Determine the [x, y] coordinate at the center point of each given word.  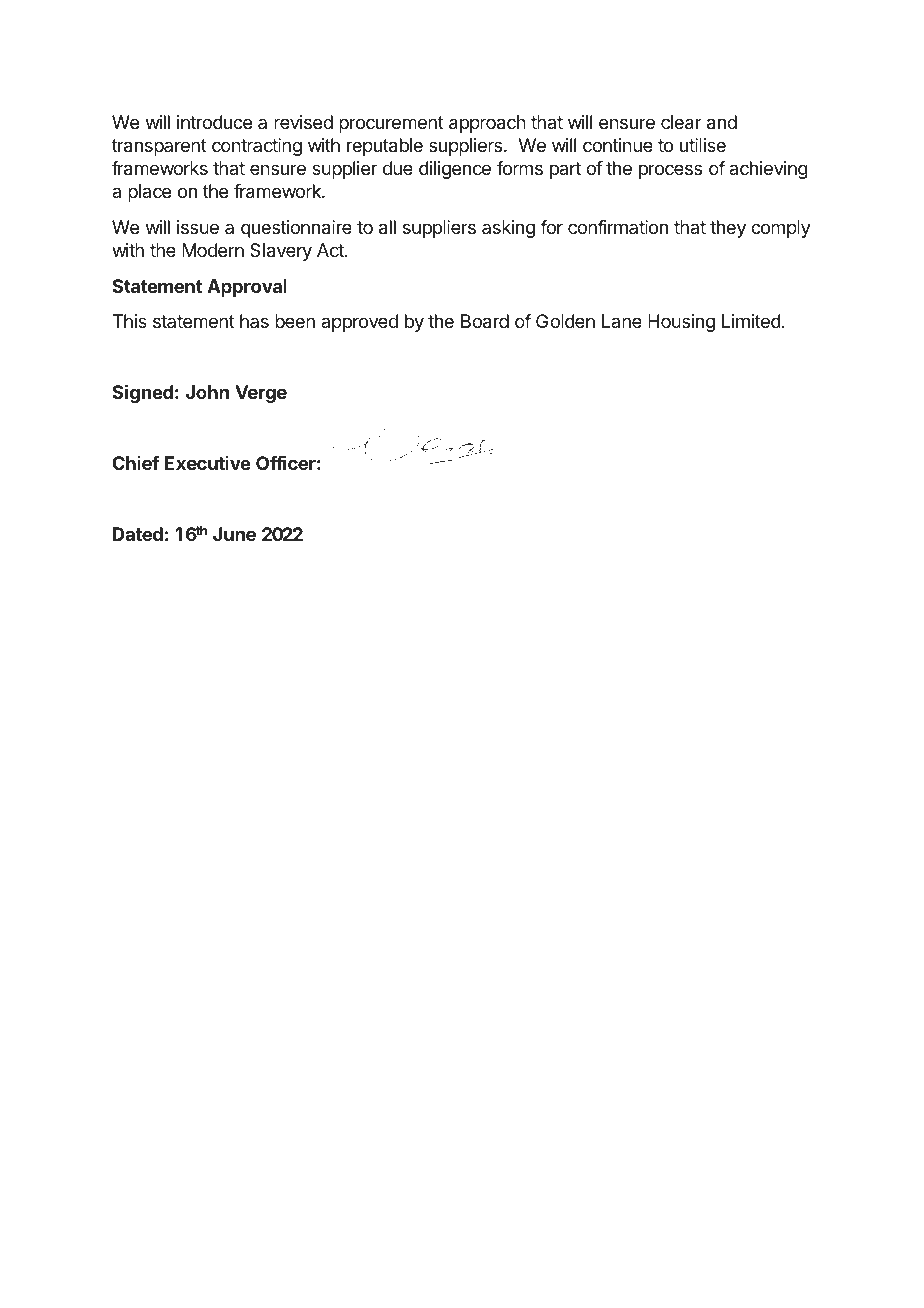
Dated [138, 534]
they [728, 229]
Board [485, 321]
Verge [261, 394]
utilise [703, 145]
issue [198, 227]
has [254, 321]
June [234, 534]
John [207, 392]
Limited [751, 321]
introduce [214, 122]
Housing [681, 323]
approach [487, 124]
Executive [207, 463]
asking [508, 229]
